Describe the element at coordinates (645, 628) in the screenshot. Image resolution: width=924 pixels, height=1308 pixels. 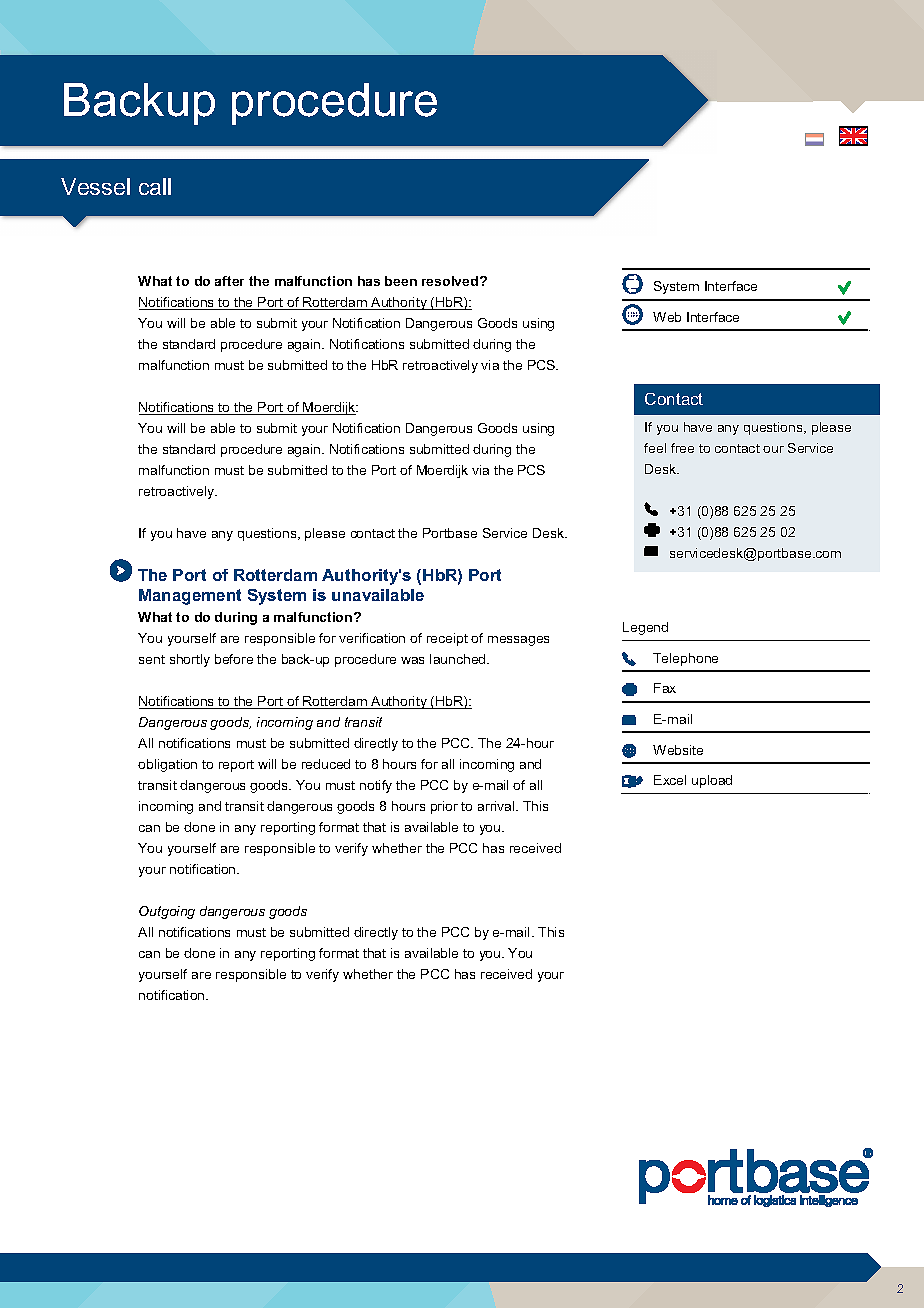
I see `Legend` at that location.
